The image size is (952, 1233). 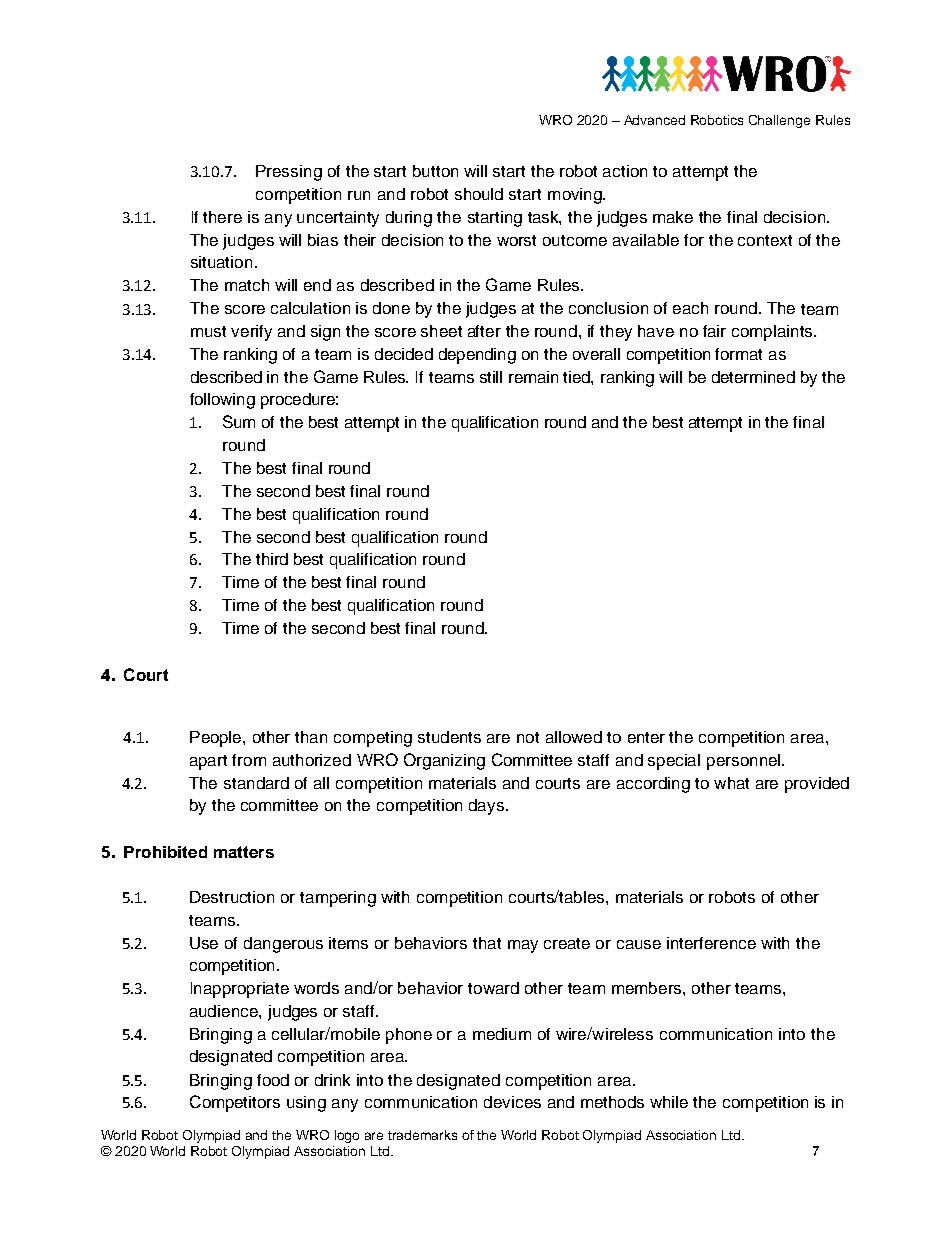 What do you see at coordinates (711, 943) in the screenshot?
I see `interference` at bounding box center [711, 943].
